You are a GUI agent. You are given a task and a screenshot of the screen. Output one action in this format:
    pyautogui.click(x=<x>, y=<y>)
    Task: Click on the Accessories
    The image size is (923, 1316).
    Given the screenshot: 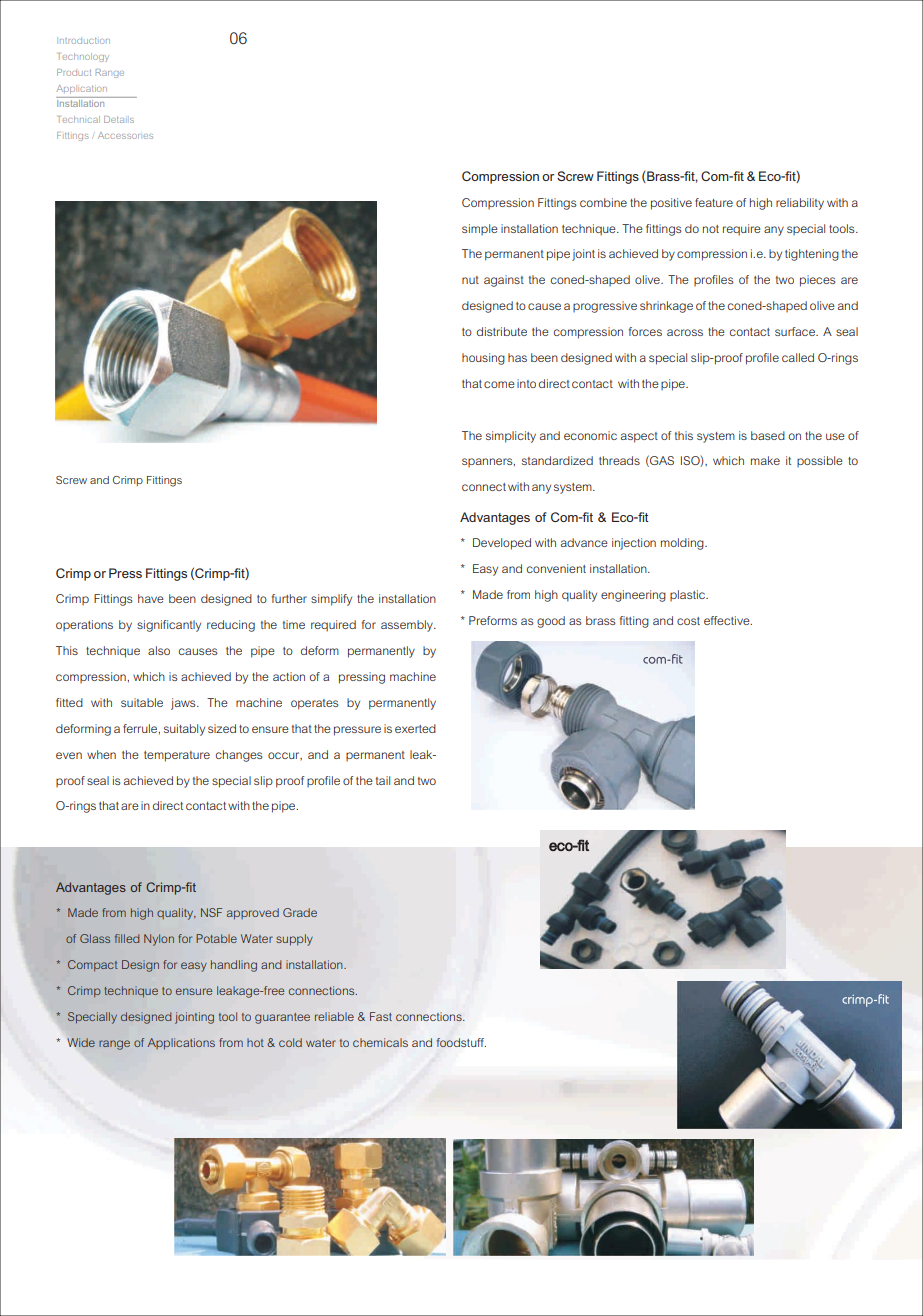 What is the action you would take?
    pyautogui.click(x=125, y=135)
